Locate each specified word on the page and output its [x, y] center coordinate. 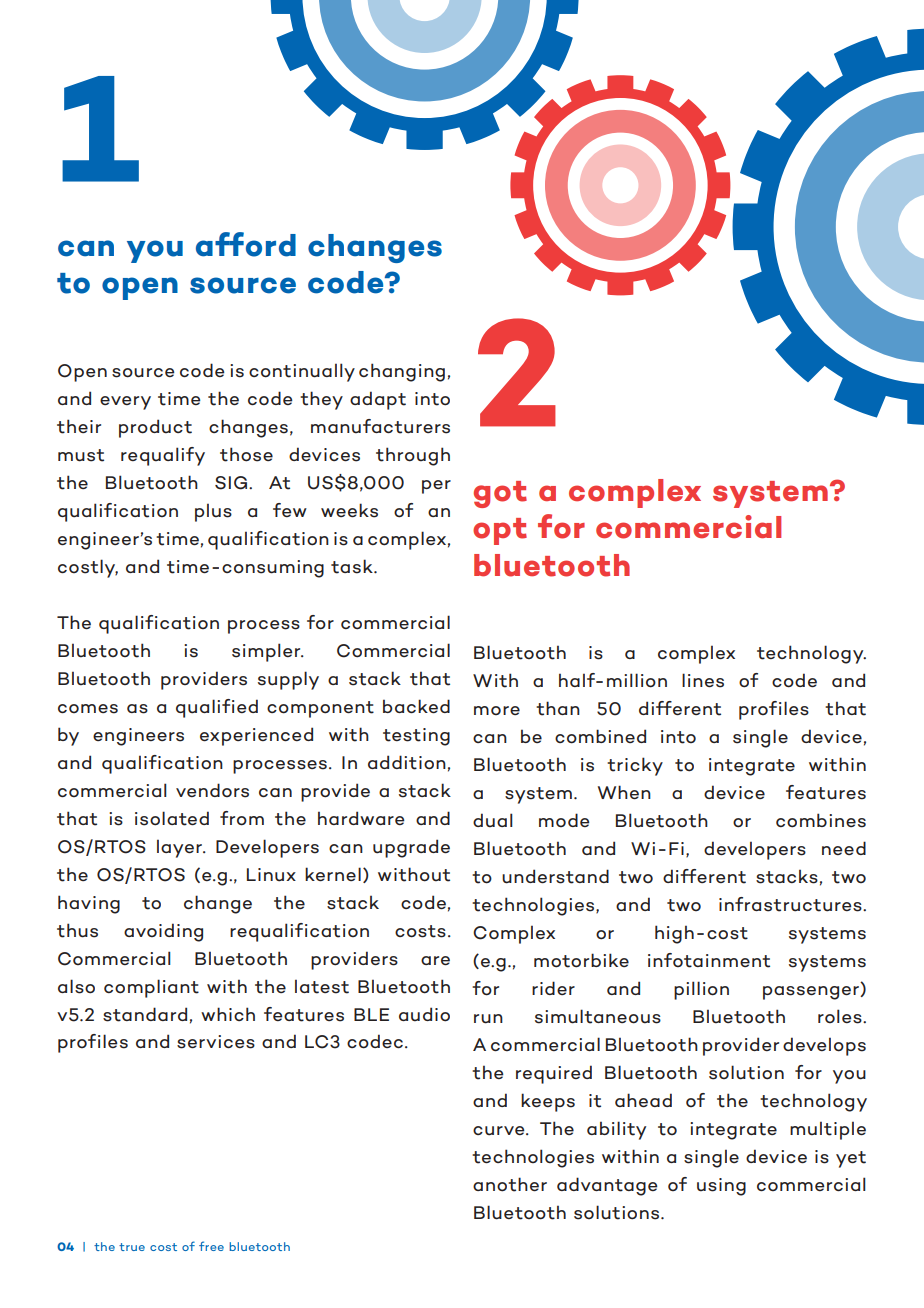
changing [402, 372]
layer [180, 848]
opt [500, 531]
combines [821, 820]
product [155, 428]
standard [145, 1014]
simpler [267, 652]
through [413, 456]
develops [824, 1046]
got [500, 494]
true [132, 1247]
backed [416, 706]
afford [246, 244]
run [488, 1019]
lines [703, 680]
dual [493, 820]
